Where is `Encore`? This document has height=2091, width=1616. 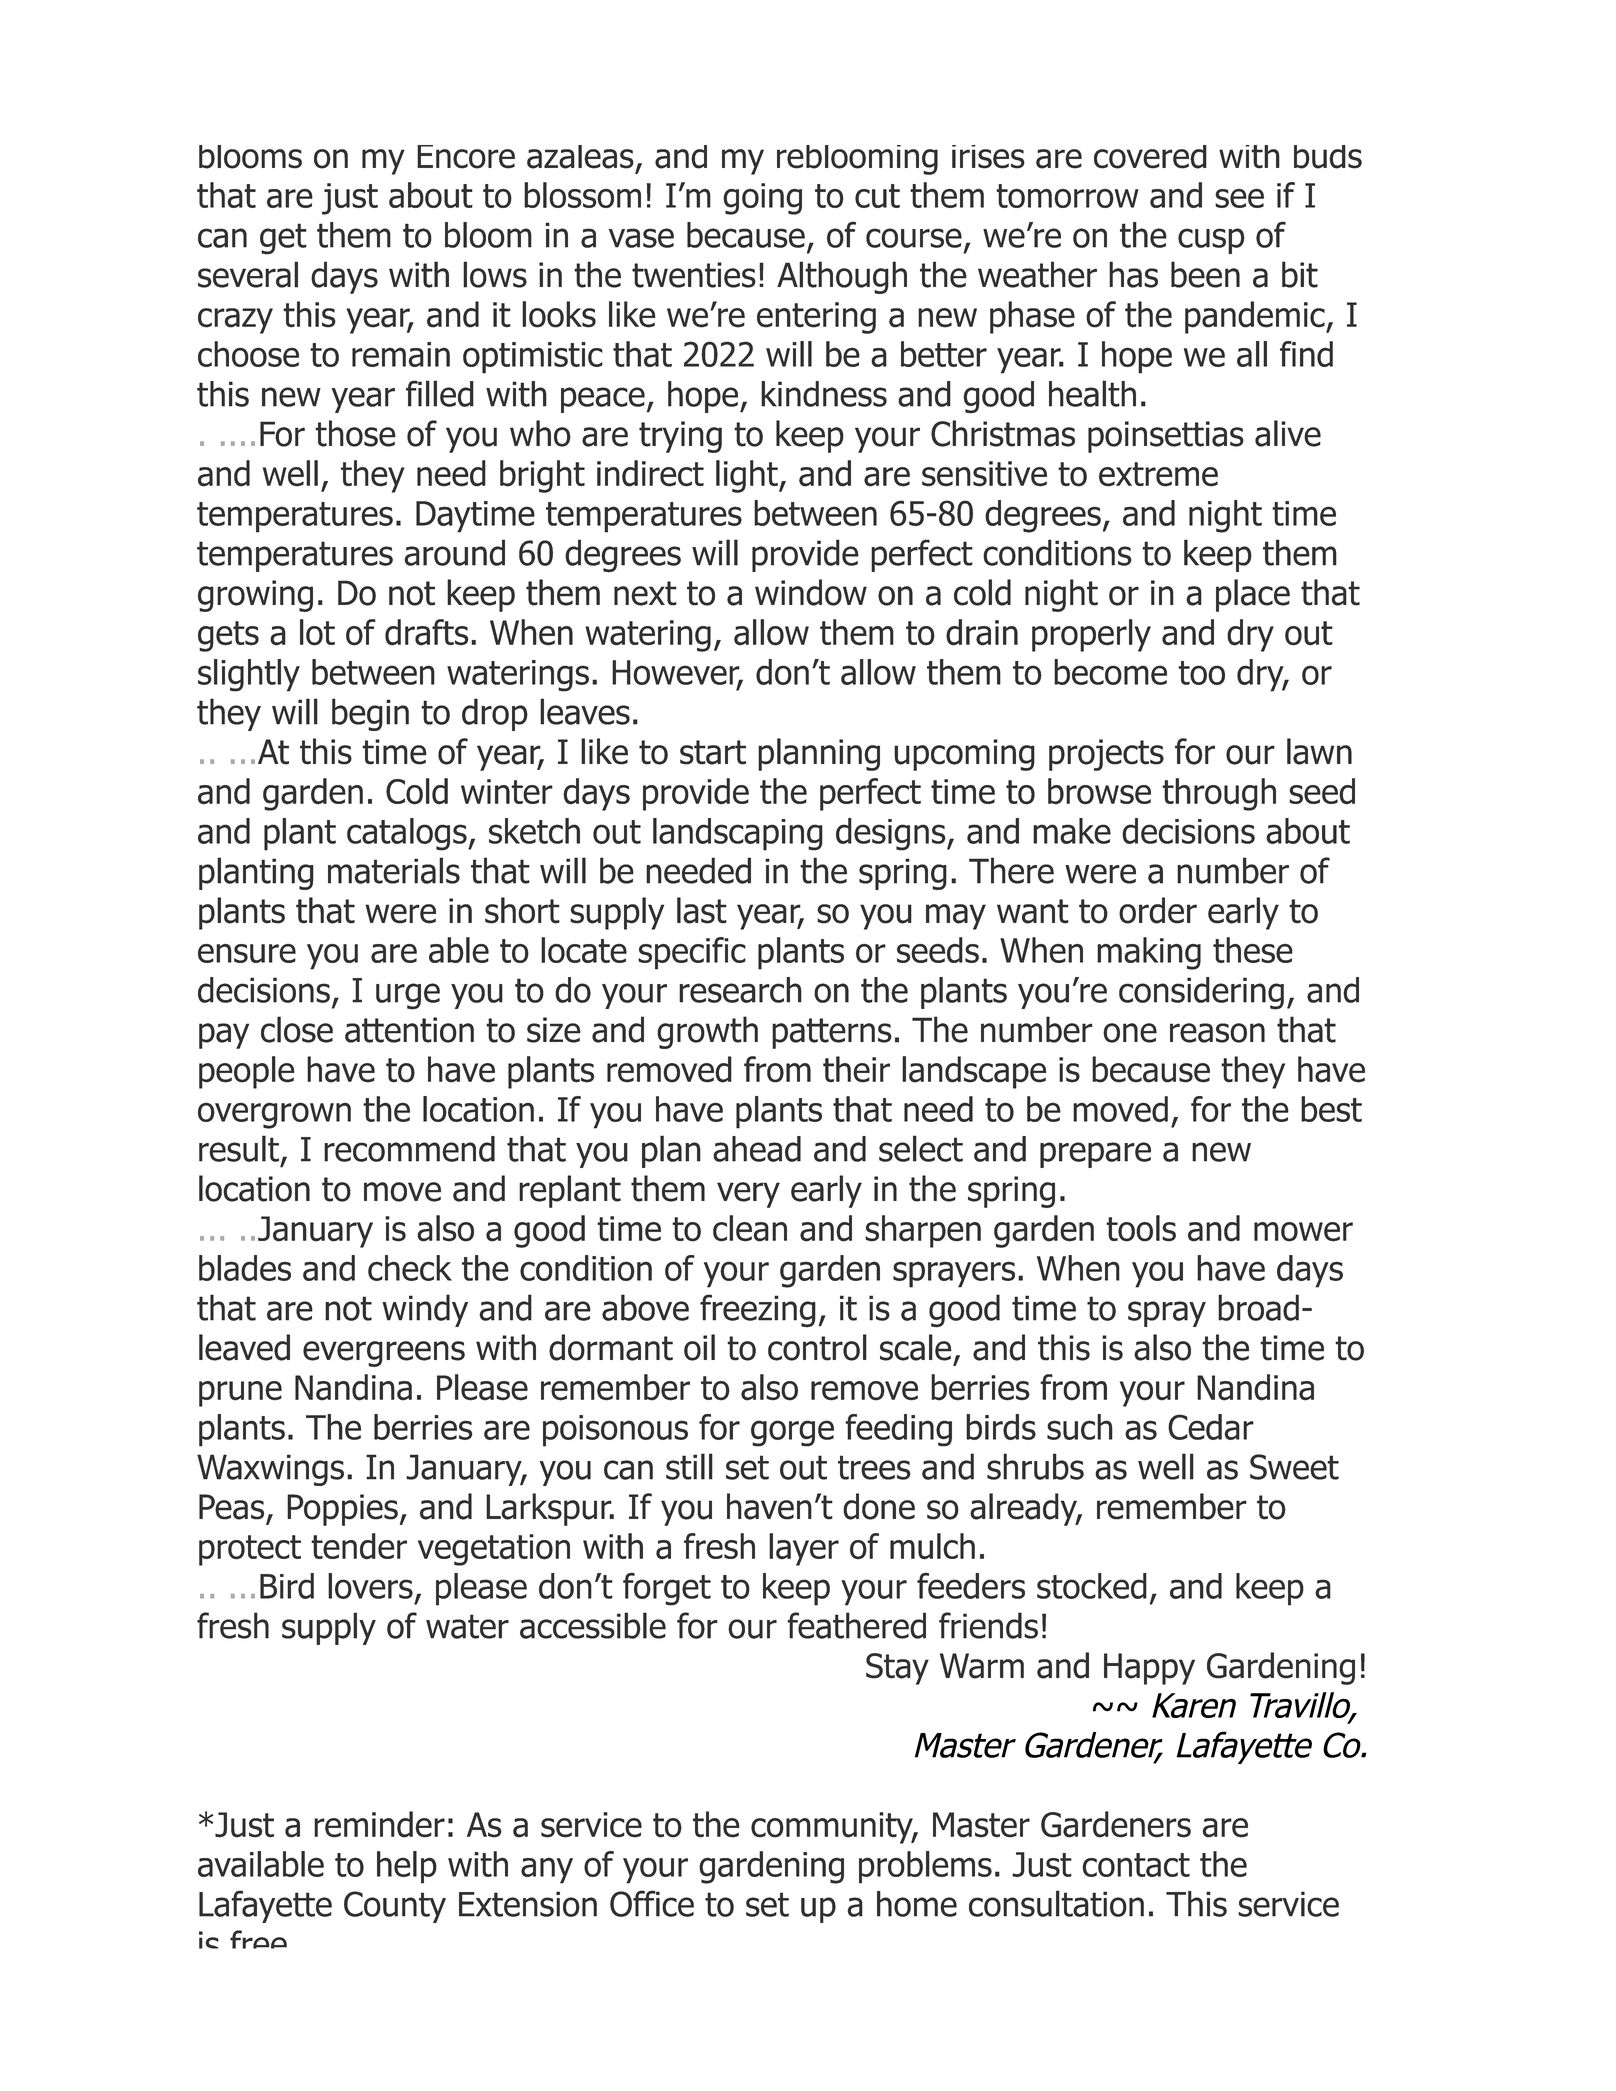
Encore is located at coordinates (466, 157).
